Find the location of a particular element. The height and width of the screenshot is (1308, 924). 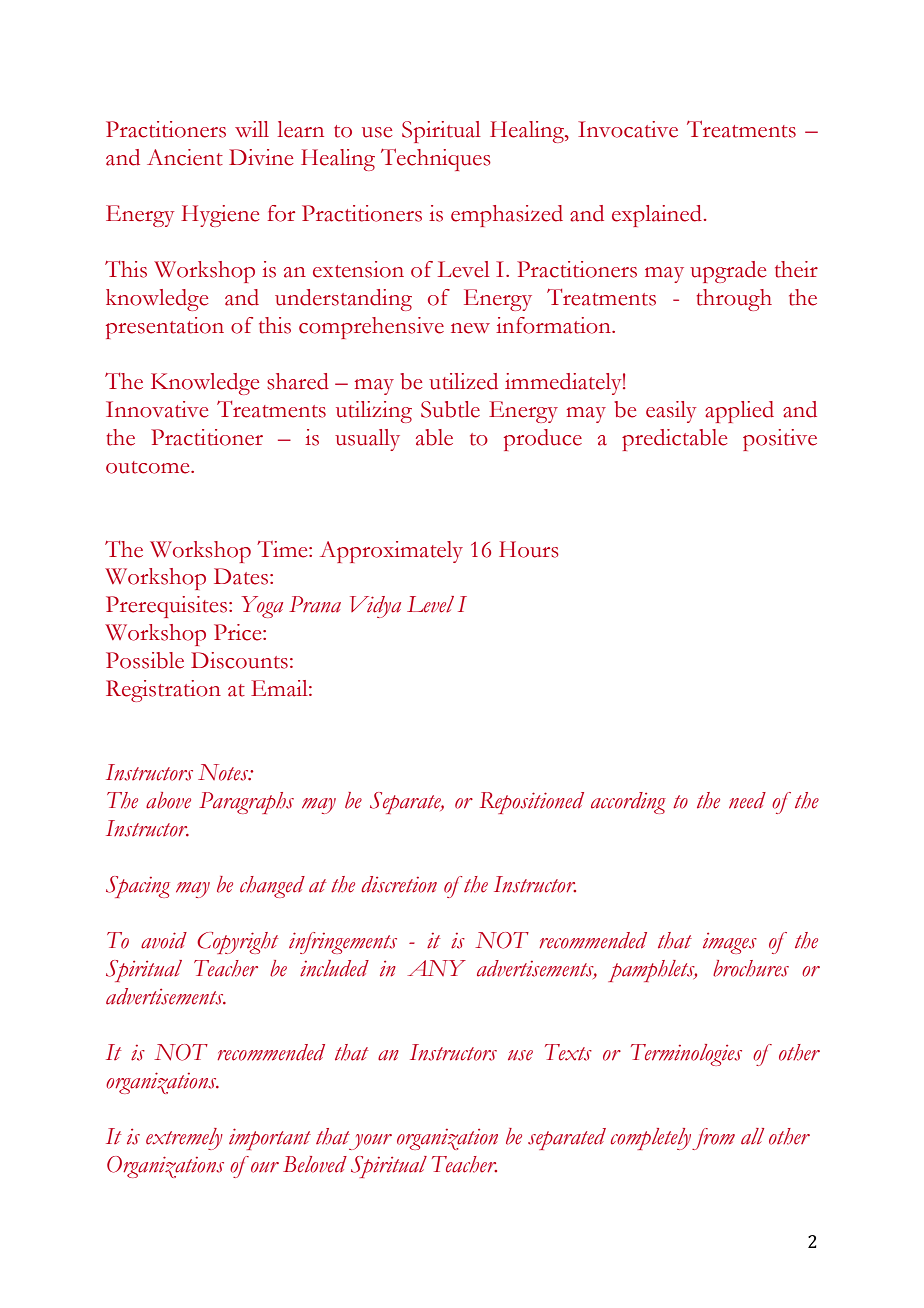

need is located at coordinates (747, 800).
